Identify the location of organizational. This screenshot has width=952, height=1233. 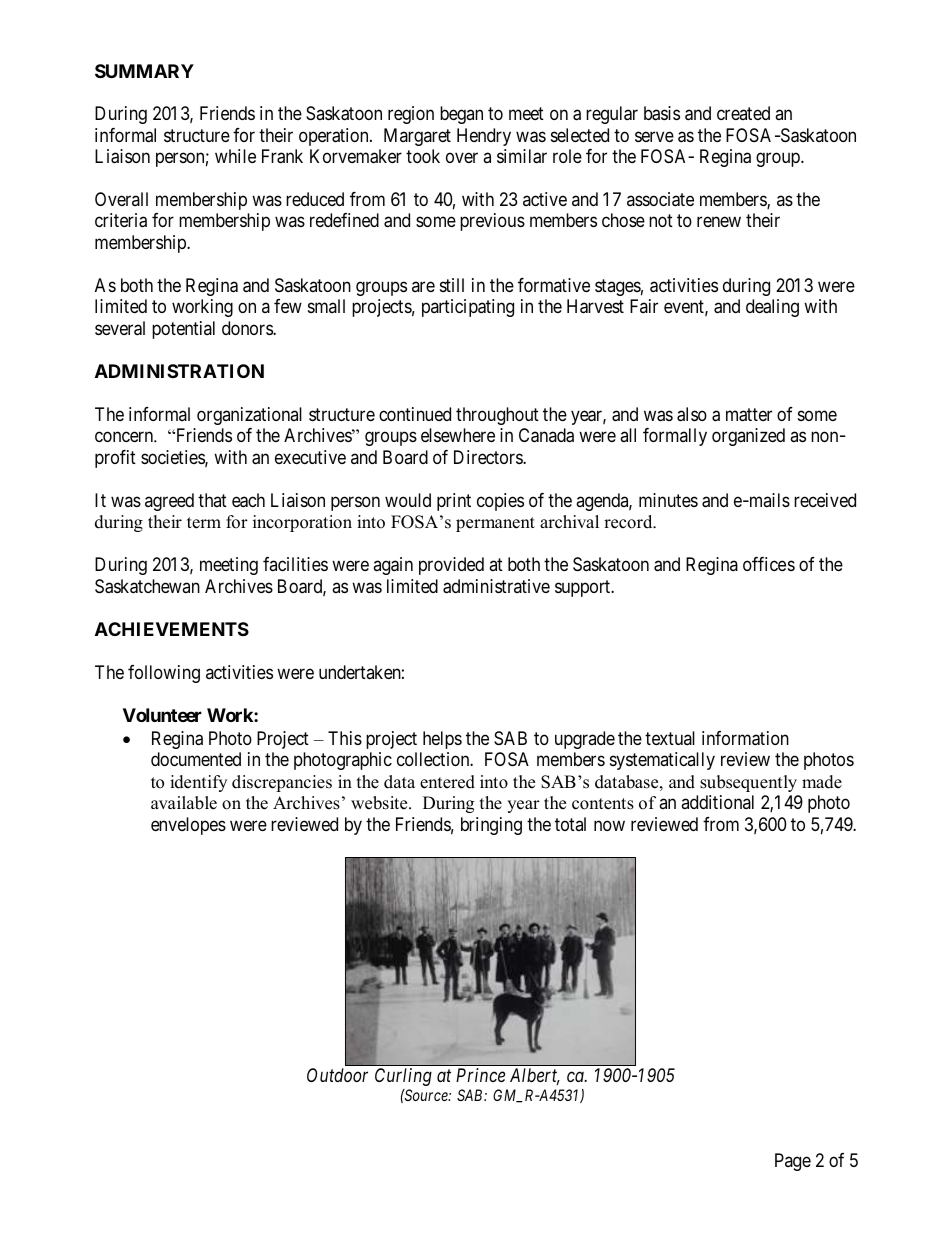
(249, 416).
